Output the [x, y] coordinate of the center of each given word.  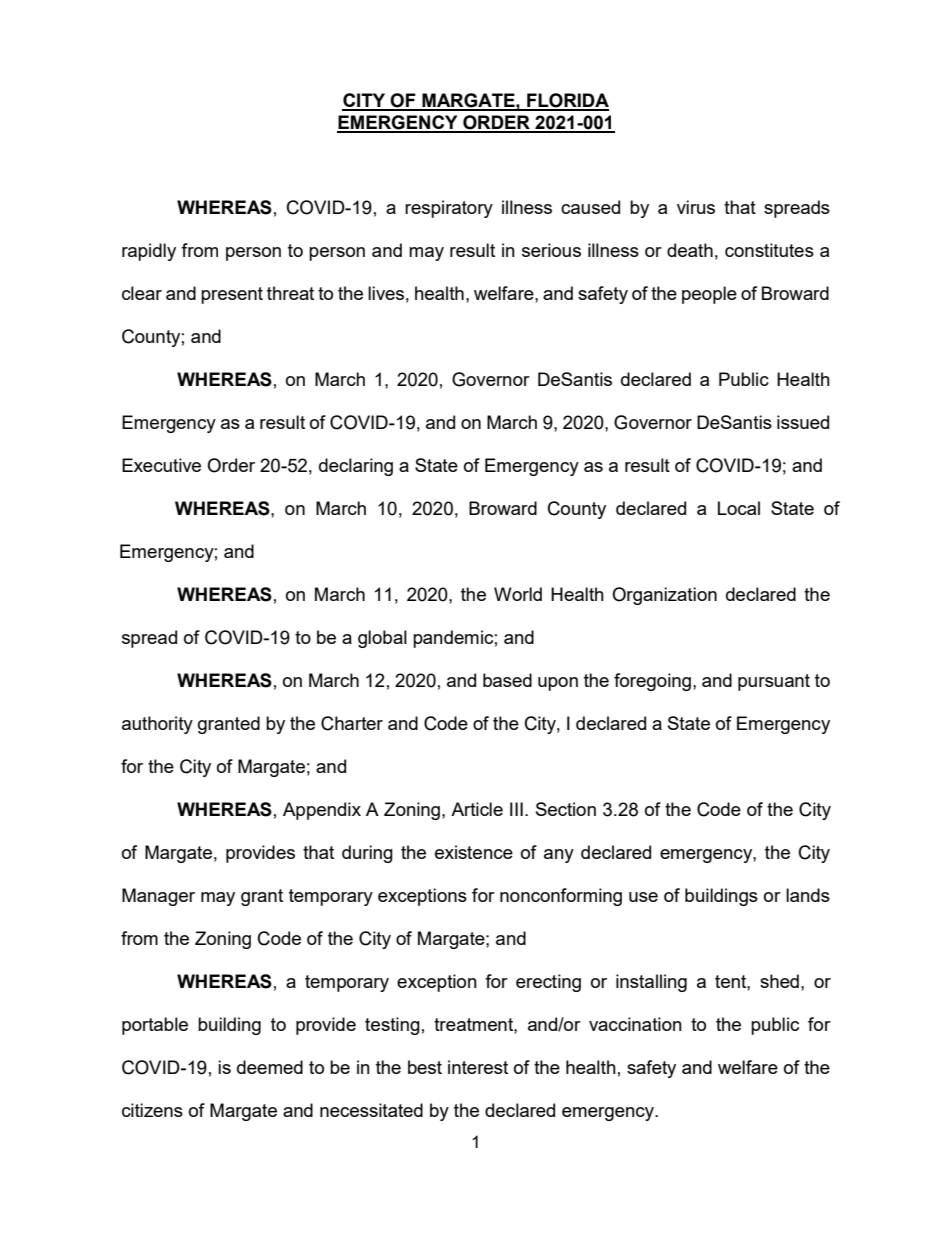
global [382, 639]
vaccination [635, 1024]
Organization [664, 596]
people [709, 295]
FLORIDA [567, 101]
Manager [158, 897]
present [232, 295]
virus [696, 207]
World [518, 594]
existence [474, 852]
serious [551, 250]
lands [808, 895]
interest [478, 1067]
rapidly [149, 252]
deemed [270, 1067]
